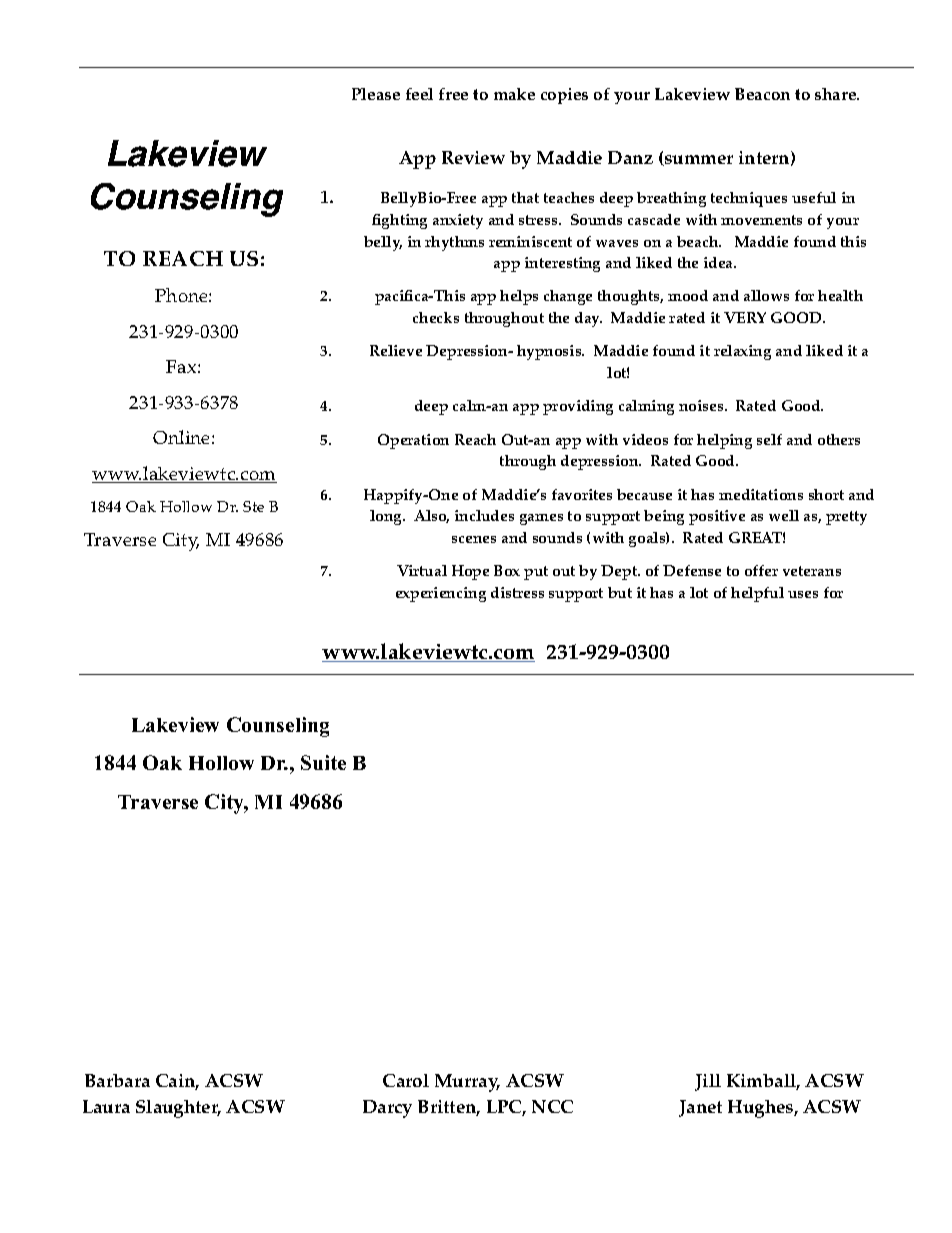 The width and height of the screenshot is (952, 1233). Describe the element at coordinates (698, 160) in the screenshot. I see `summer` at that location.
